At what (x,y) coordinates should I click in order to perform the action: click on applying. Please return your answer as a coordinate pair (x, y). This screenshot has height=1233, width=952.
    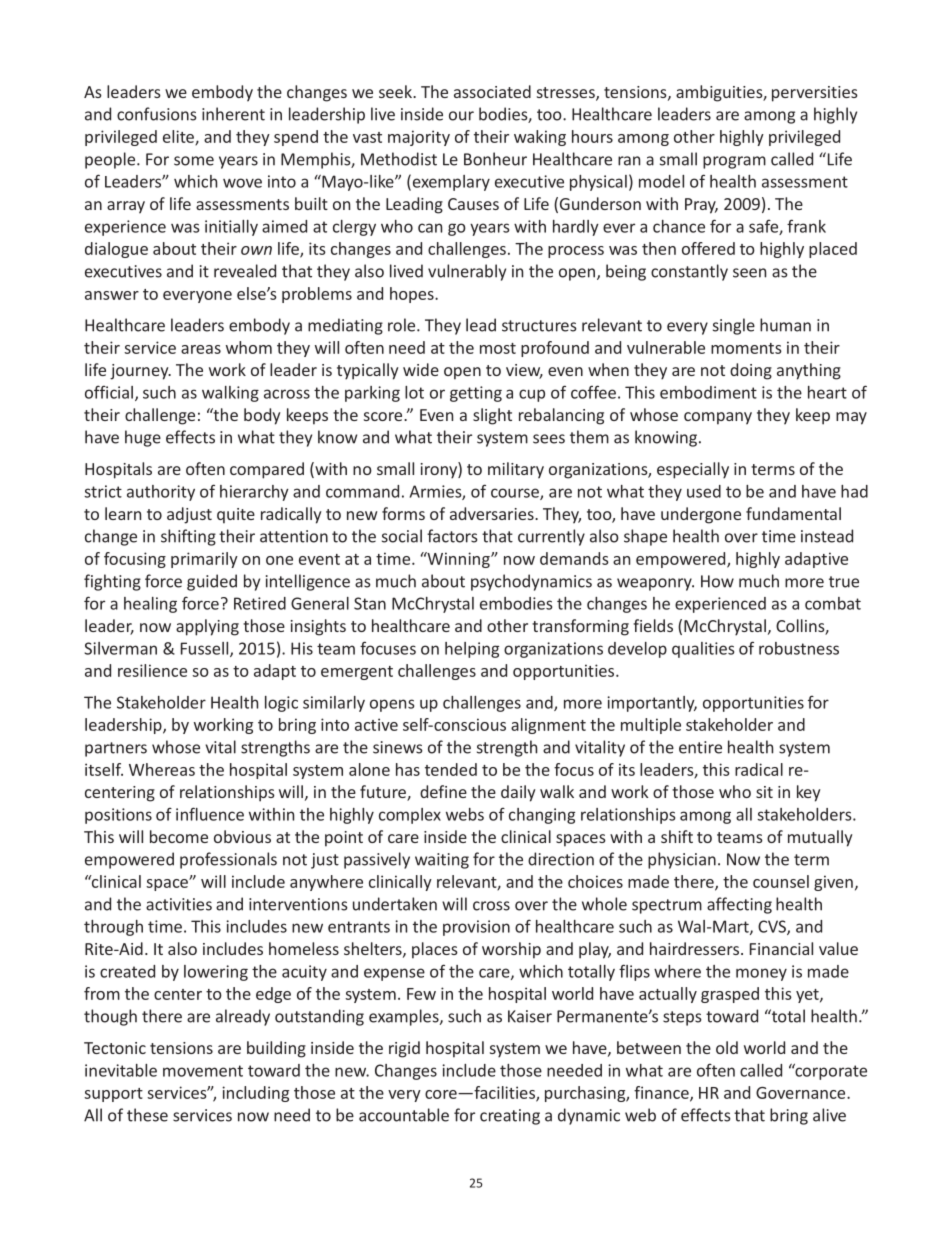
    Looking at the image, I should click on (207, 627).
